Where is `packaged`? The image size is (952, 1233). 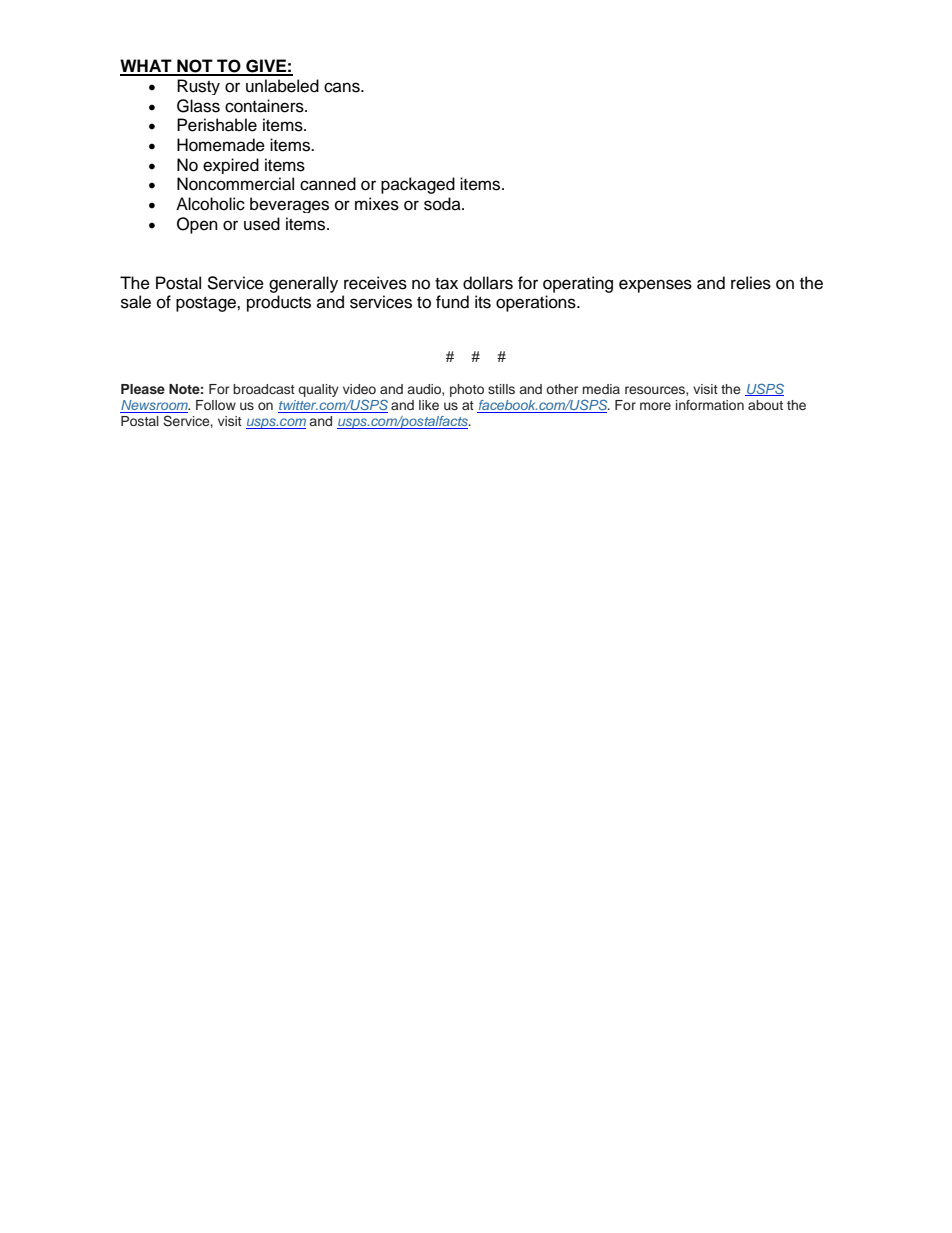
packaged is located at coordinates (418, 185).
